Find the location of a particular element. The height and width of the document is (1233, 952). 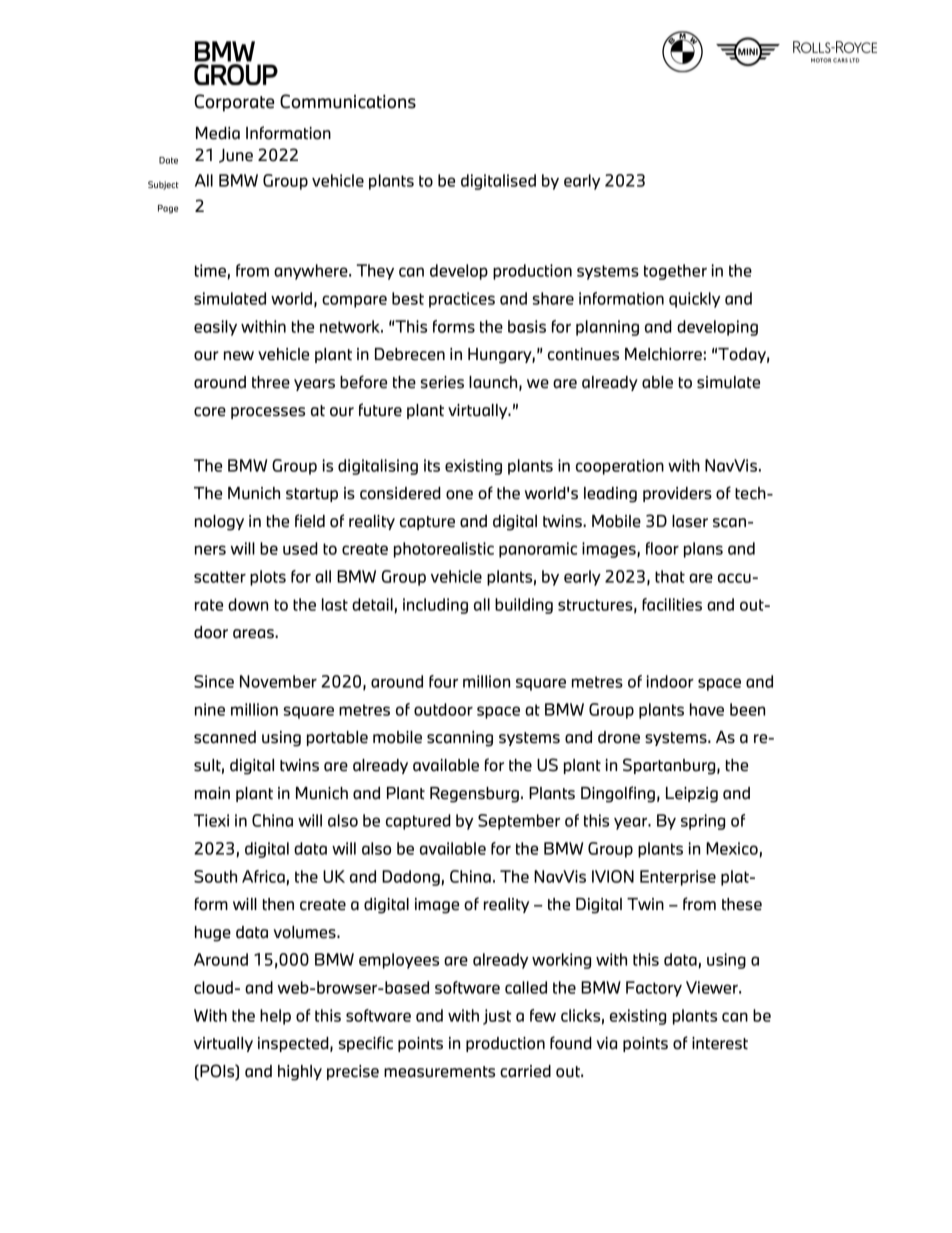

its is located at coordinates (432, 465).
